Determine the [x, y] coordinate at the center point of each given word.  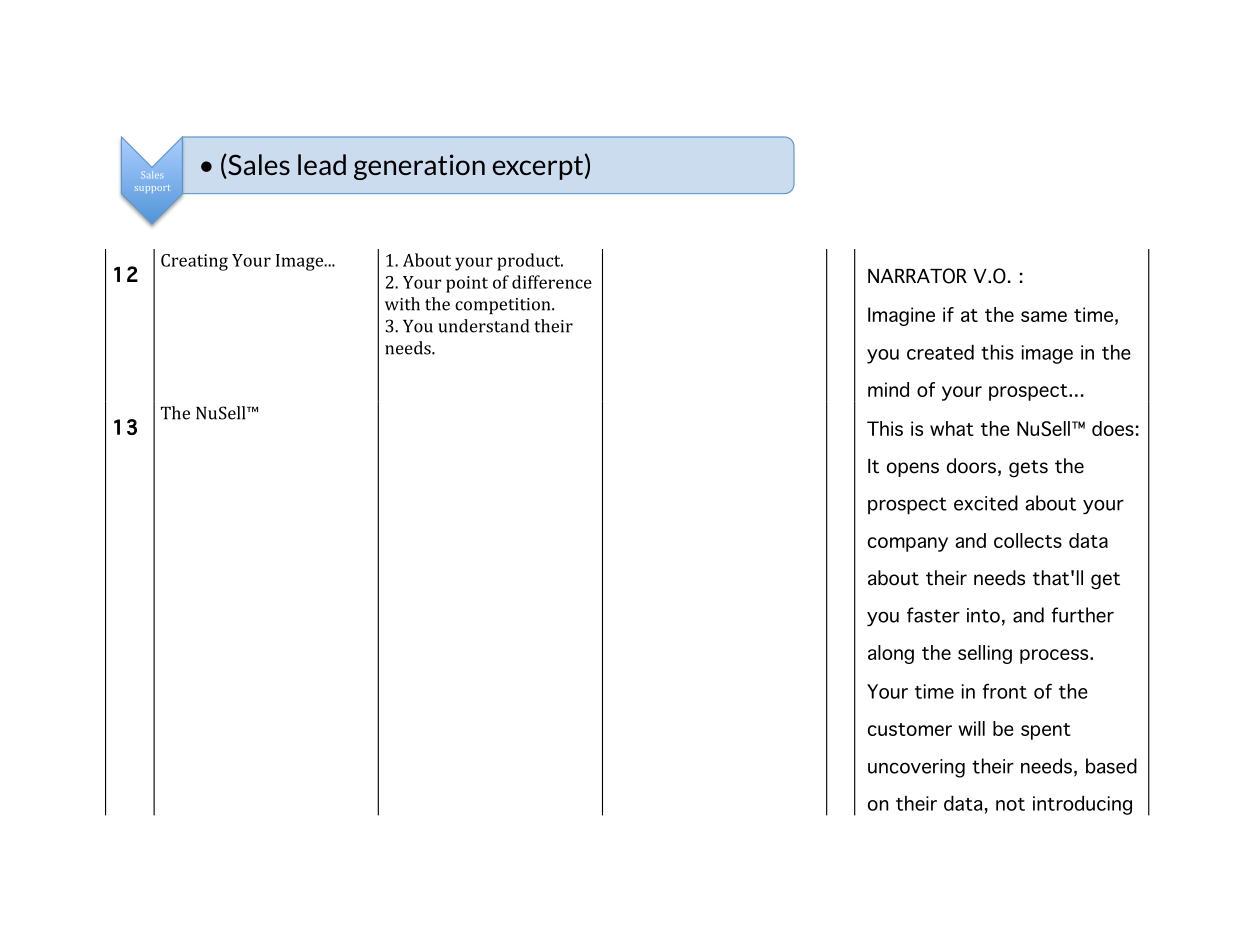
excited [986, 503]
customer [910, 729]
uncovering [916, 768]
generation [419, 167]
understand [483, 326]
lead [322, 164]
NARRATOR [917, 276]
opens [913, 469]
